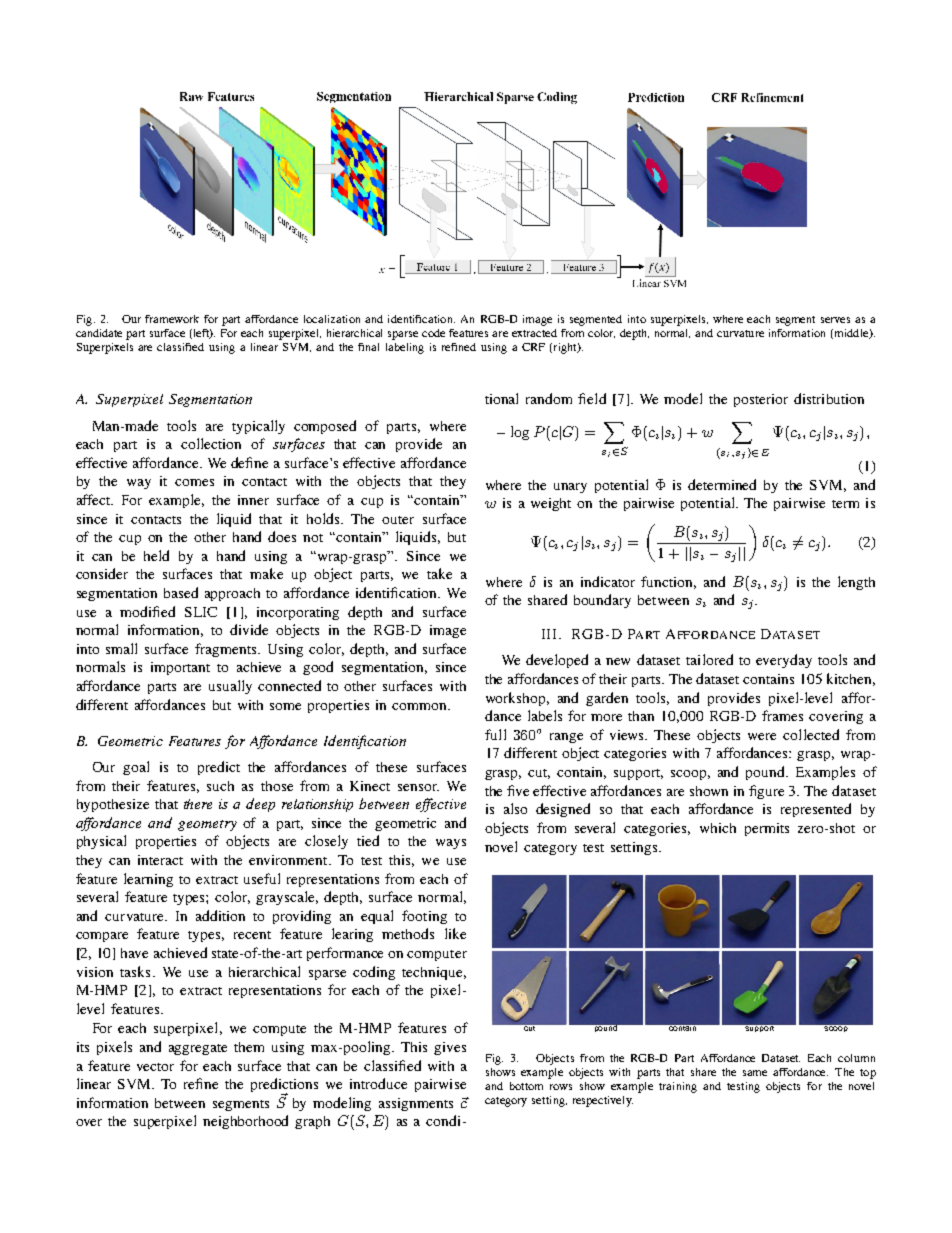 The width and height of the screenshot is (952, 1233). Describe the element at coordinates (155, 1067) in the screenshot. I see `vector` at that location.
